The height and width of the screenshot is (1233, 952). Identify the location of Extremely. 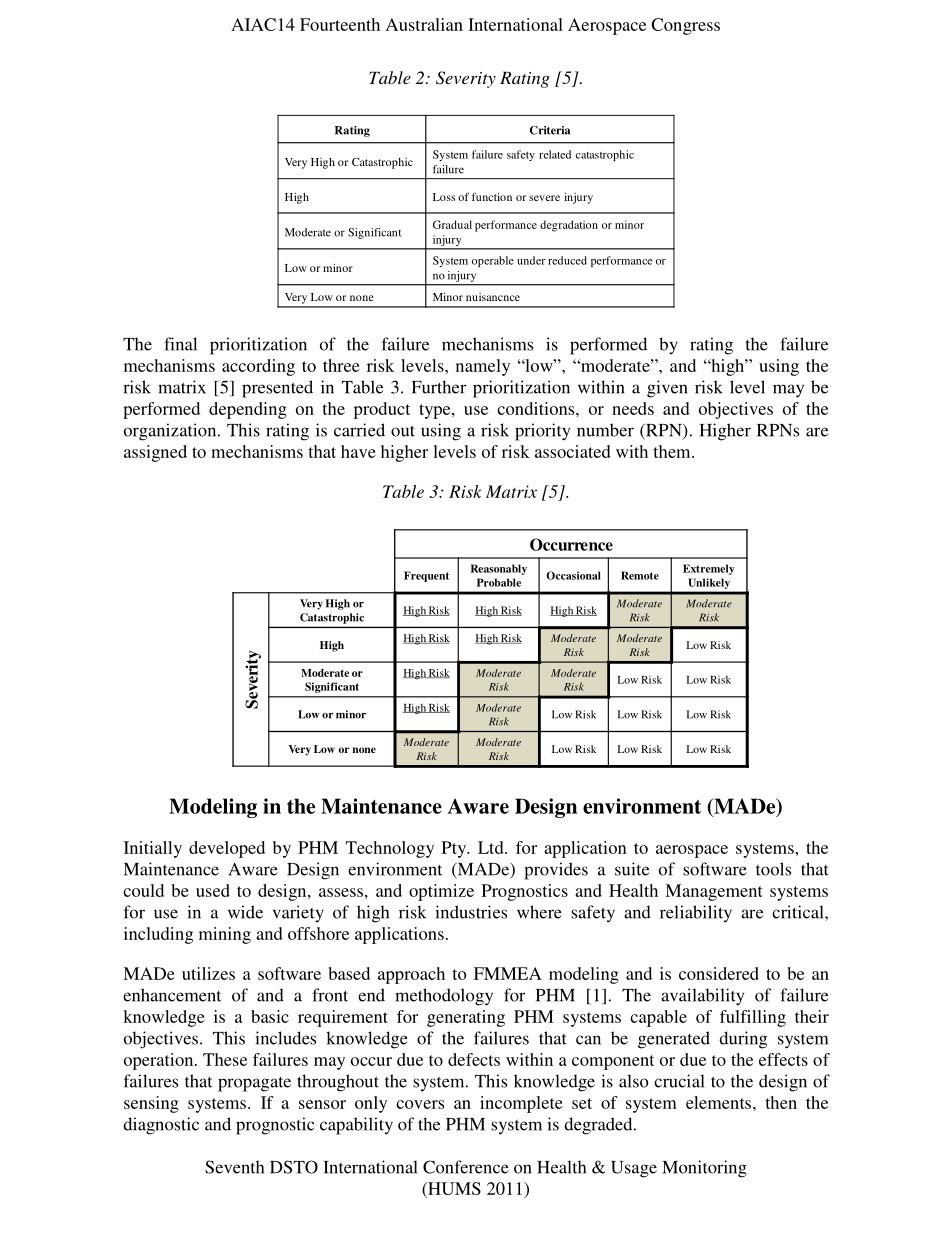
(709, 569).
